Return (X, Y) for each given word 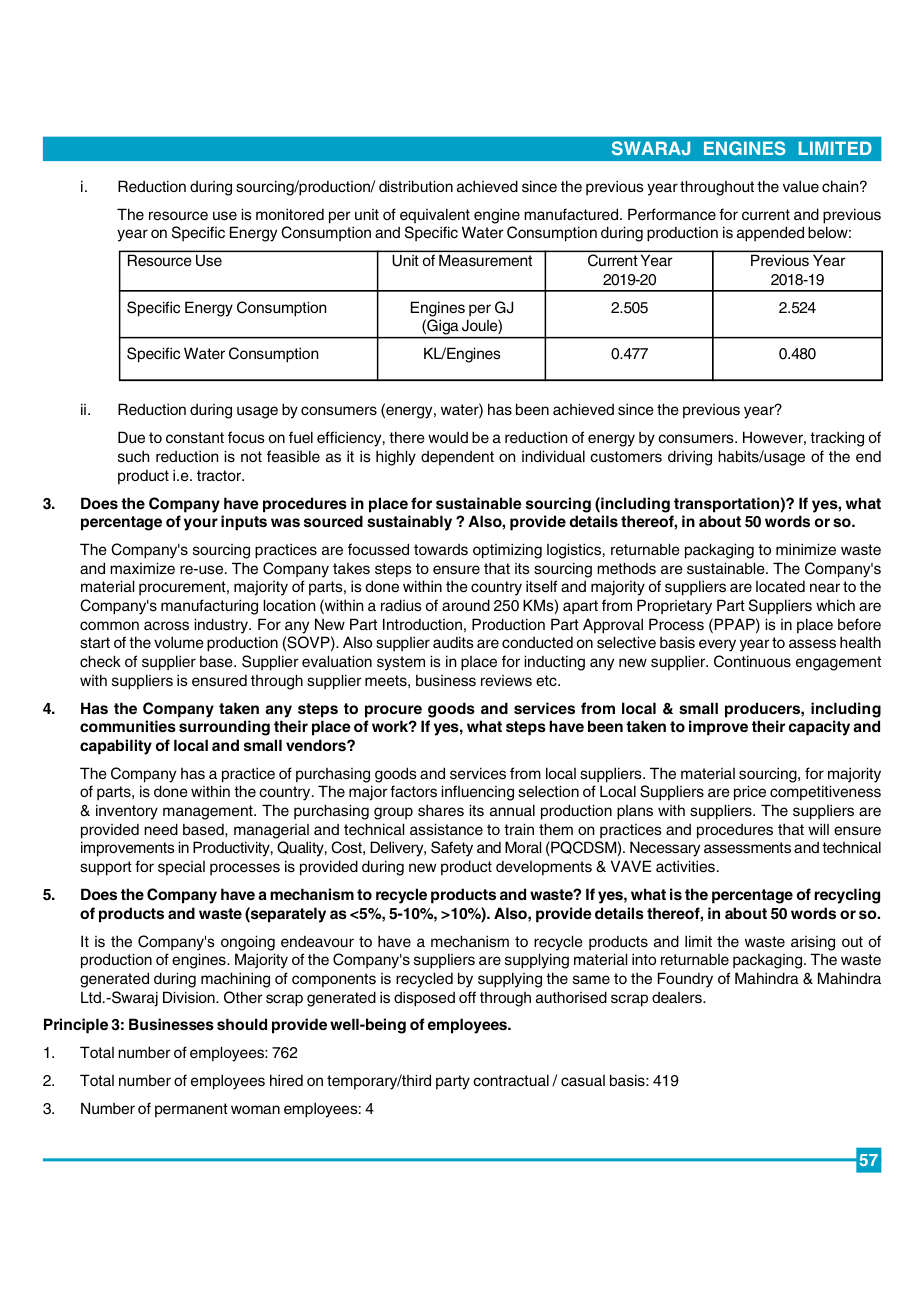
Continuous (752, 661)
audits (453, 642)
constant (195, 438)
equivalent (435, 215)
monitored (290, 214)
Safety (452, 849)
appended (770, 234)
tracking (837, 439)
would (448, 437)
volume (179, 642)
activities (685, 866)
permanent (191, 1110)
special (181, 868)
